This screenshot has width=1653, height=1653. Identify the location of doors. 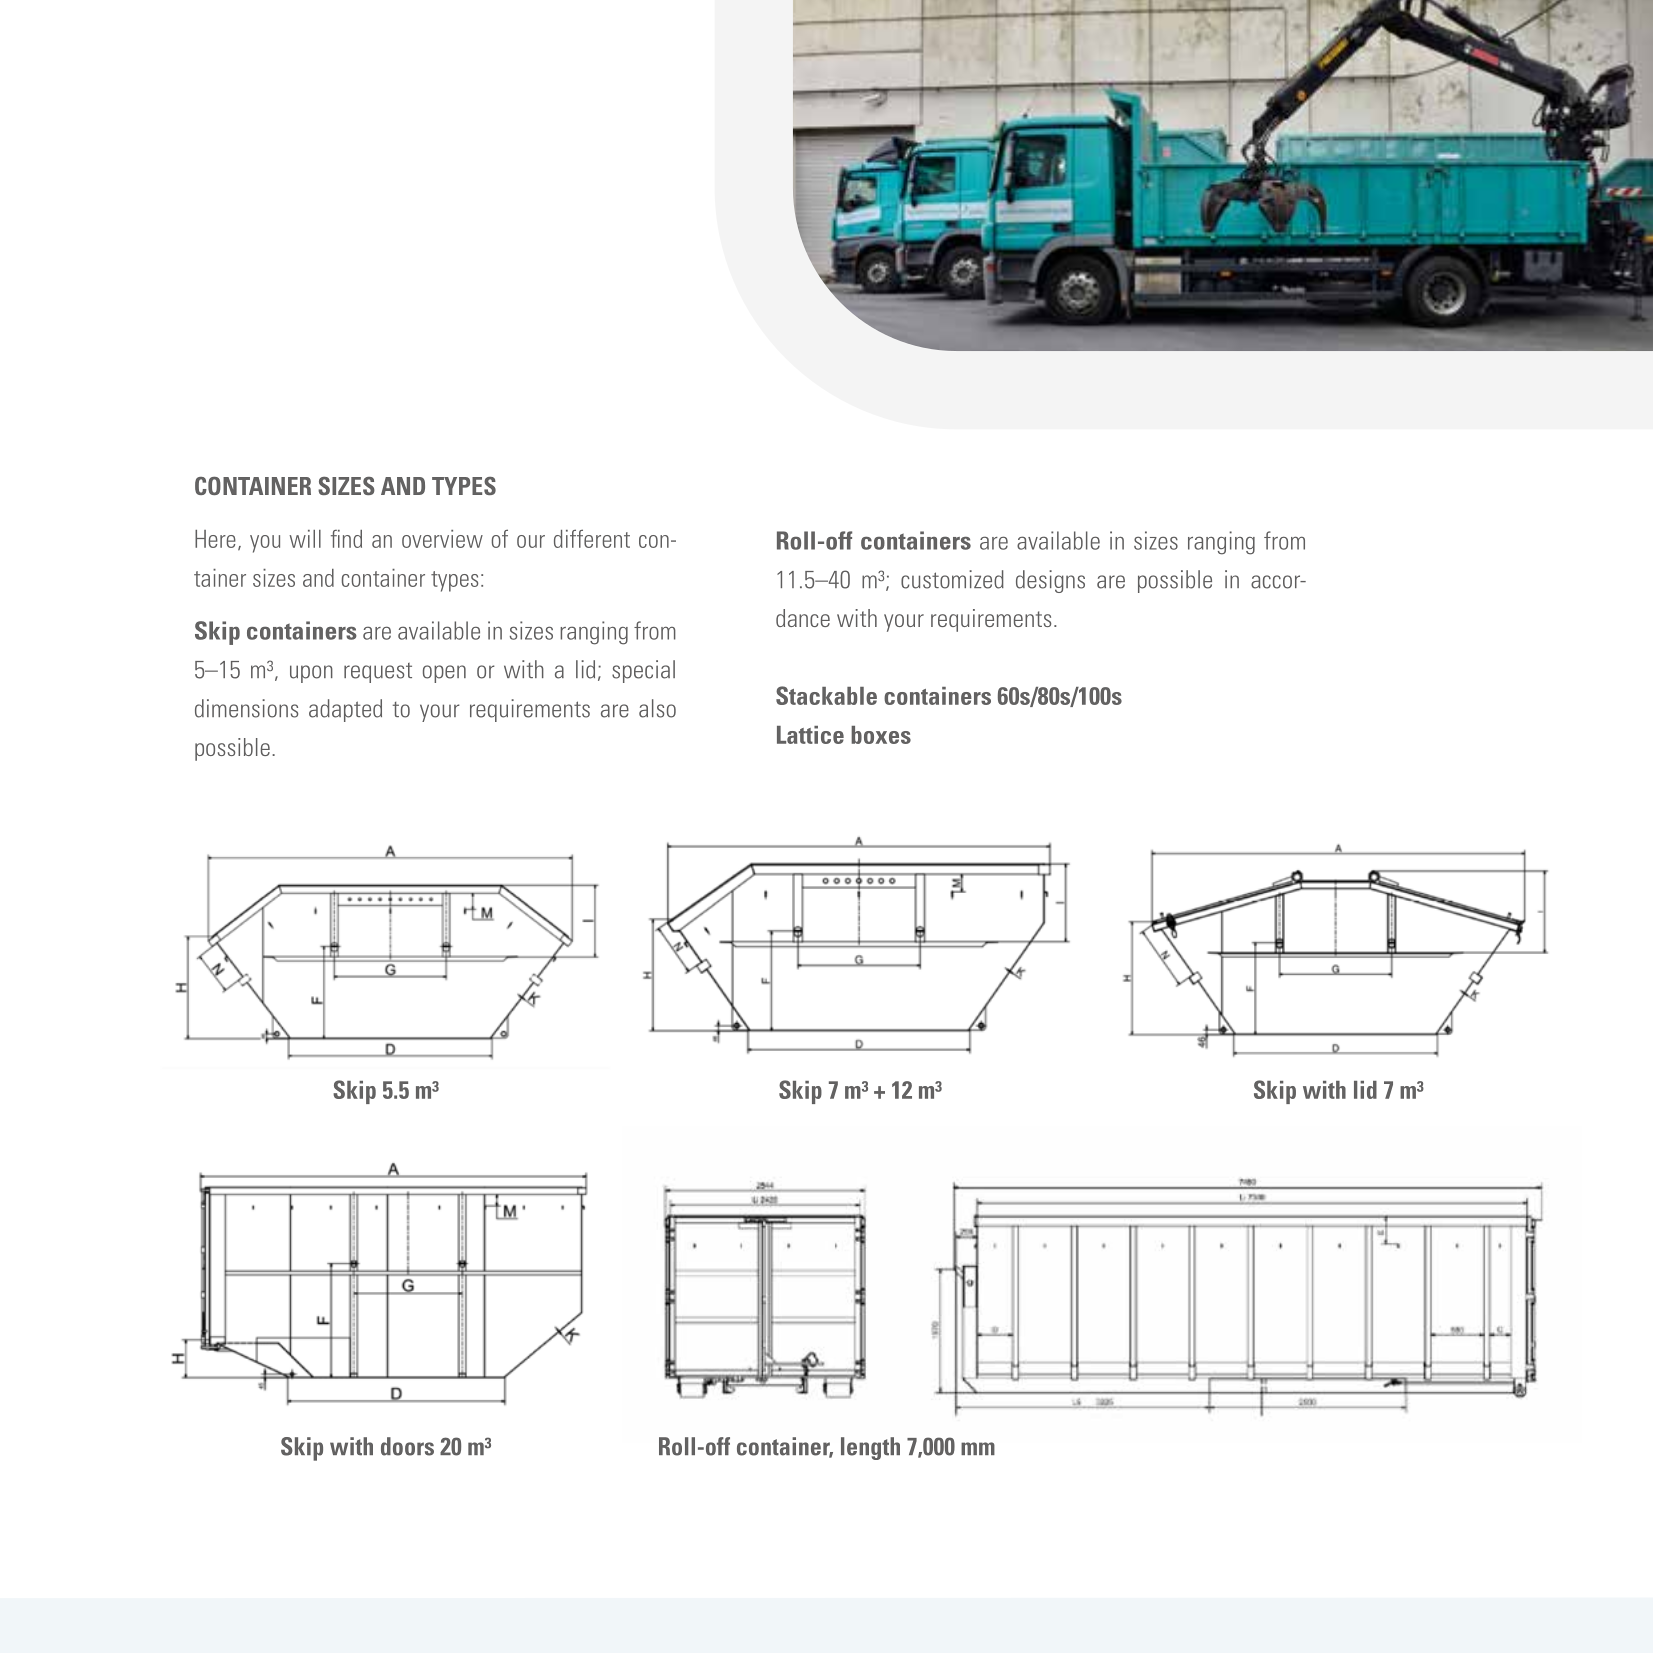
(407, 1446).
